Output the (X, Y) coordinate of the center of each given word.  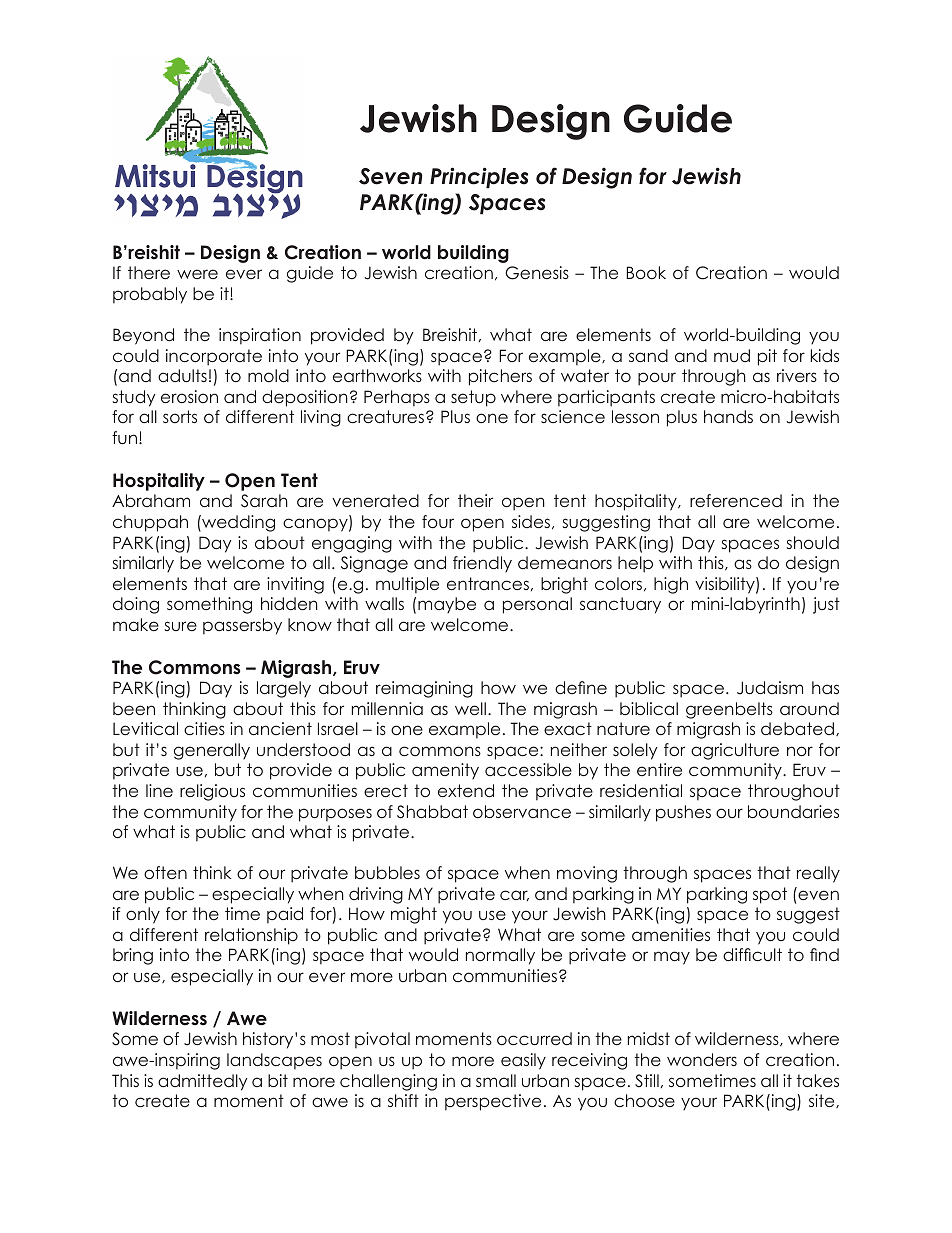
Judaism (770, 688)
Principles (479, 178)
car (514, 895)
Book (646, 272)
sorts (180, 416)
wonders (702, 1059)
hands (728, 416)
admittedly (202, 1082)
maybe (447, 605)
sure (181, 626)
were (197, 274)
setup (473, 398)
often (165, 872)
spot (770, 895)
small (496, 1080)
